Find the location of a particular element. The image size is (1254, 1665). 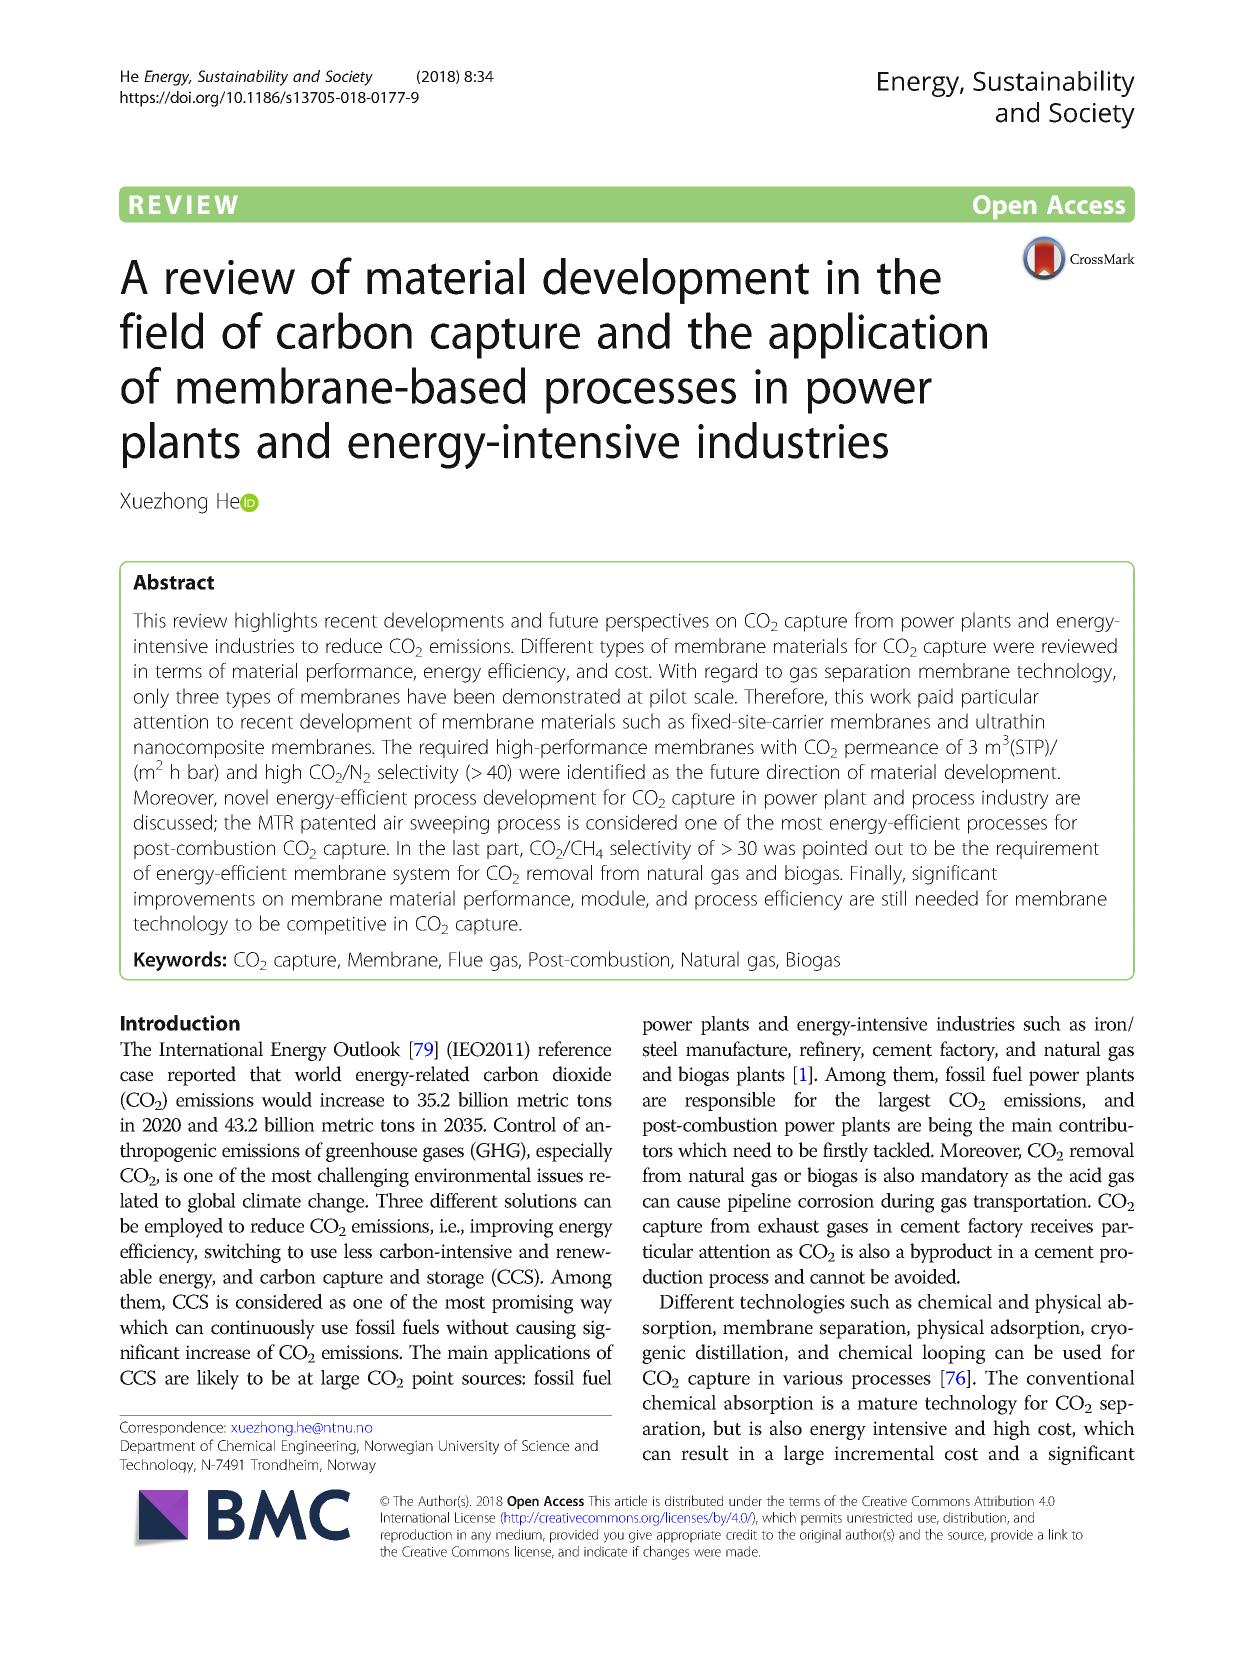

paid is located at coordinates (935, 698).
